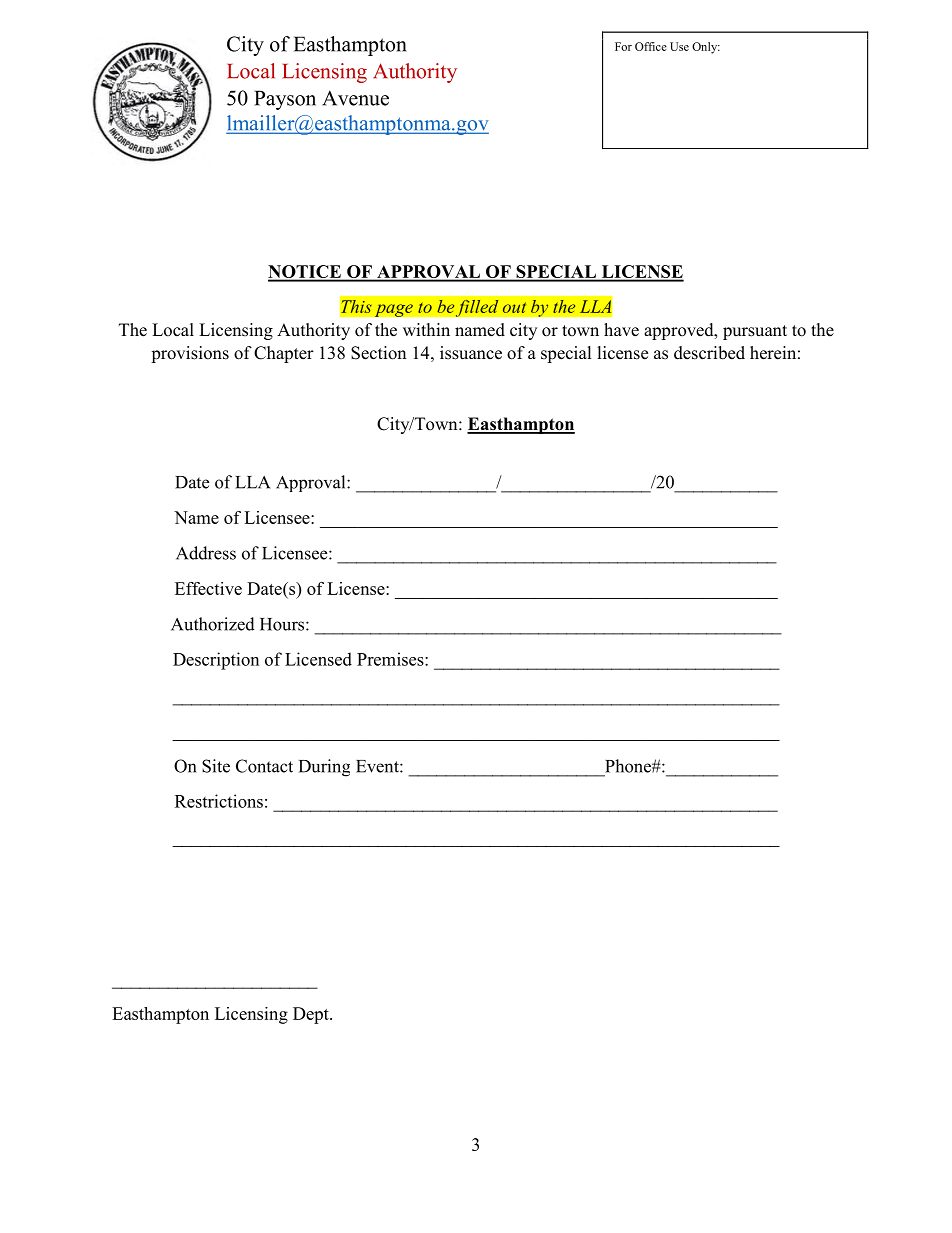  Describe the element at coordinates (312, 1015) in the screenshot. I see `Dept` at that location.
